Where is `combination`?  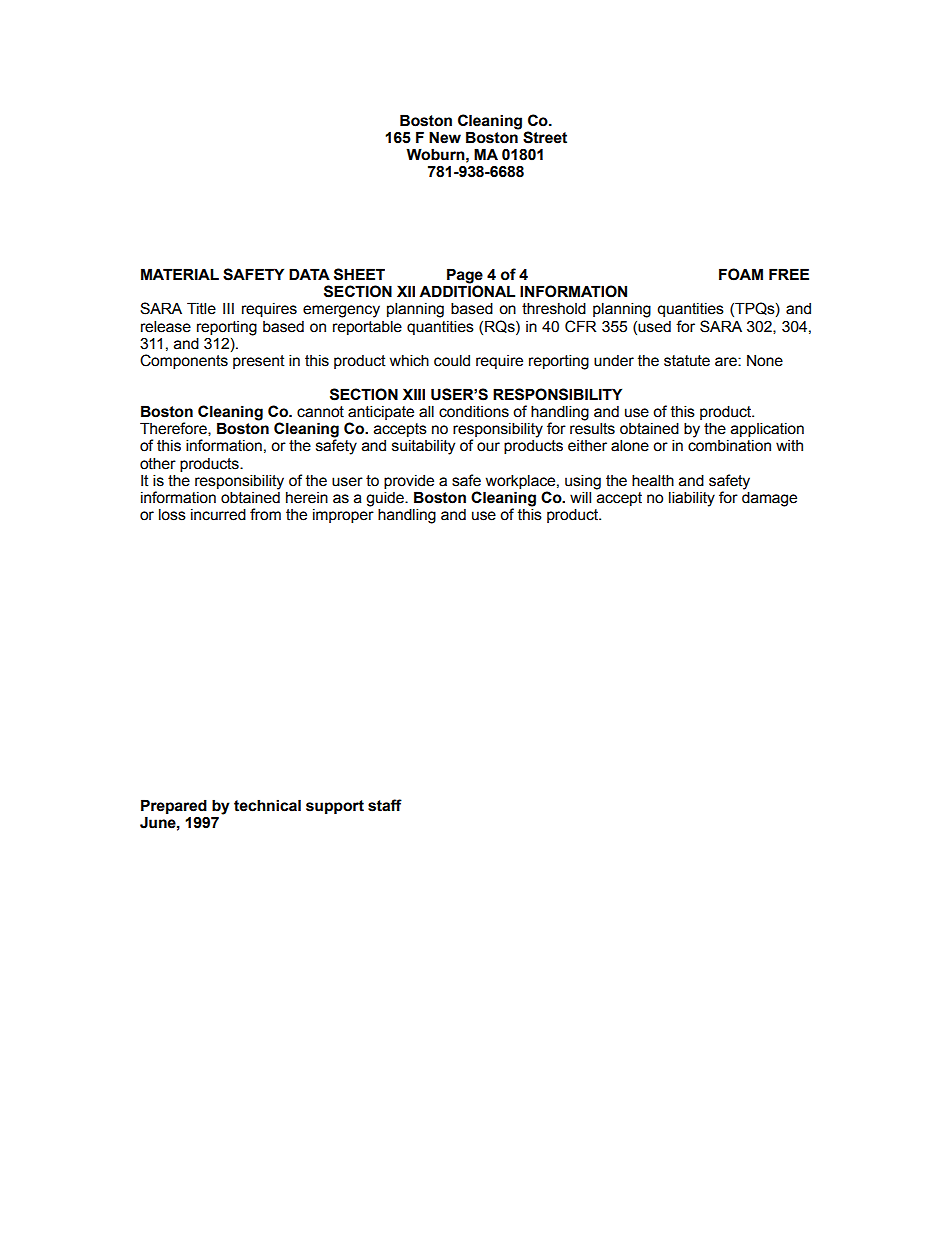
combination is located at coordinates (729, 446).
